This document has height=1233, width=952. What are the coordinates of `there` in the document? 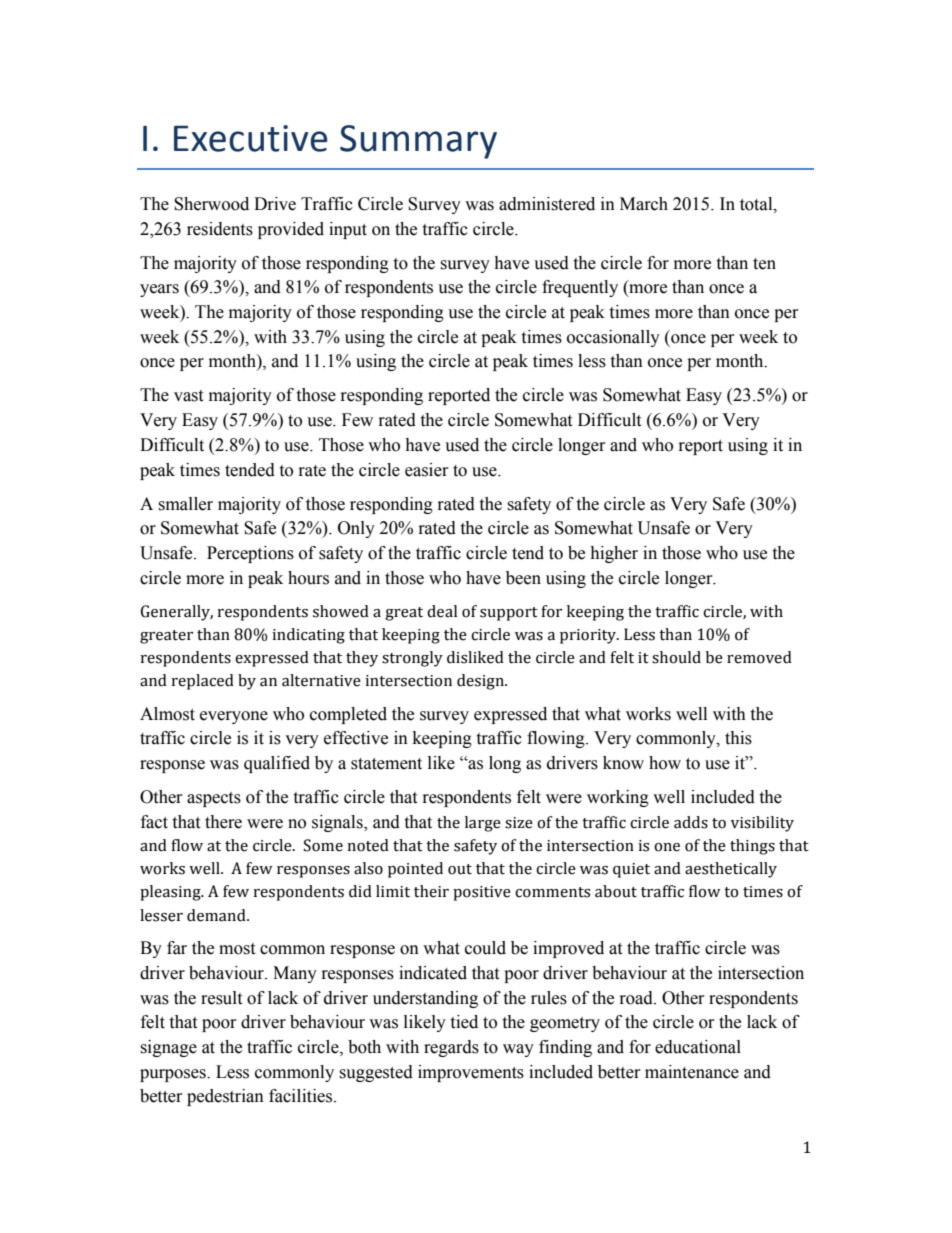 It's located at (223, 822).
